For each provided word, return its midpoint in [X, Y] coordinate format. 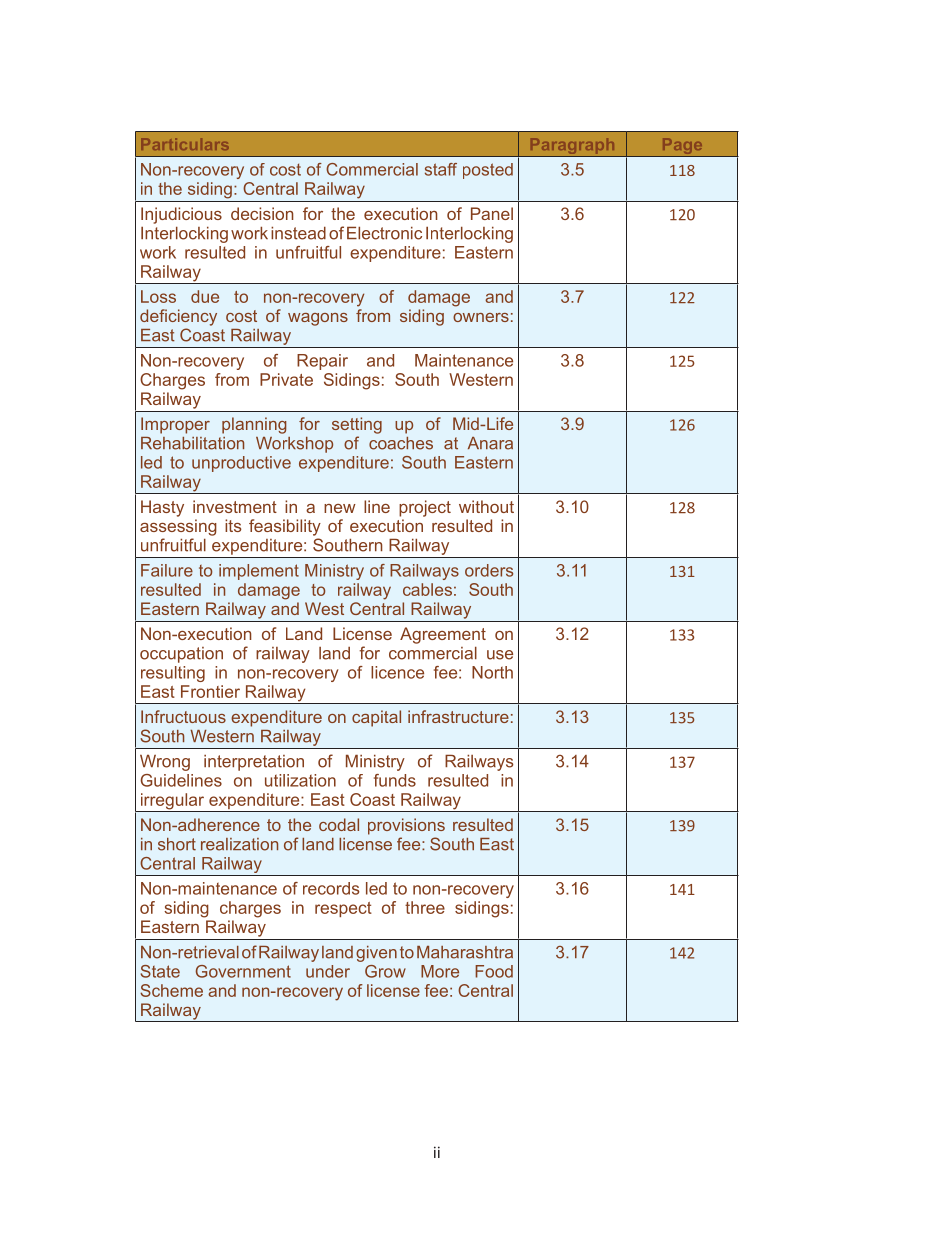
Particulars [185, 144]
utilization [300, 780]
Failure [167, 570]
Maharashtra [465, 952]
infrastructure [458, 716]
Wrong [165, 762]
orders [489, 570]
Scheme [171, 990]
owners [481, 317]
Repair [322, 362]
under [328, 971]
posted [488, 171]
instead [298, 233]
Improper [175, 425]
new [340, 508]
